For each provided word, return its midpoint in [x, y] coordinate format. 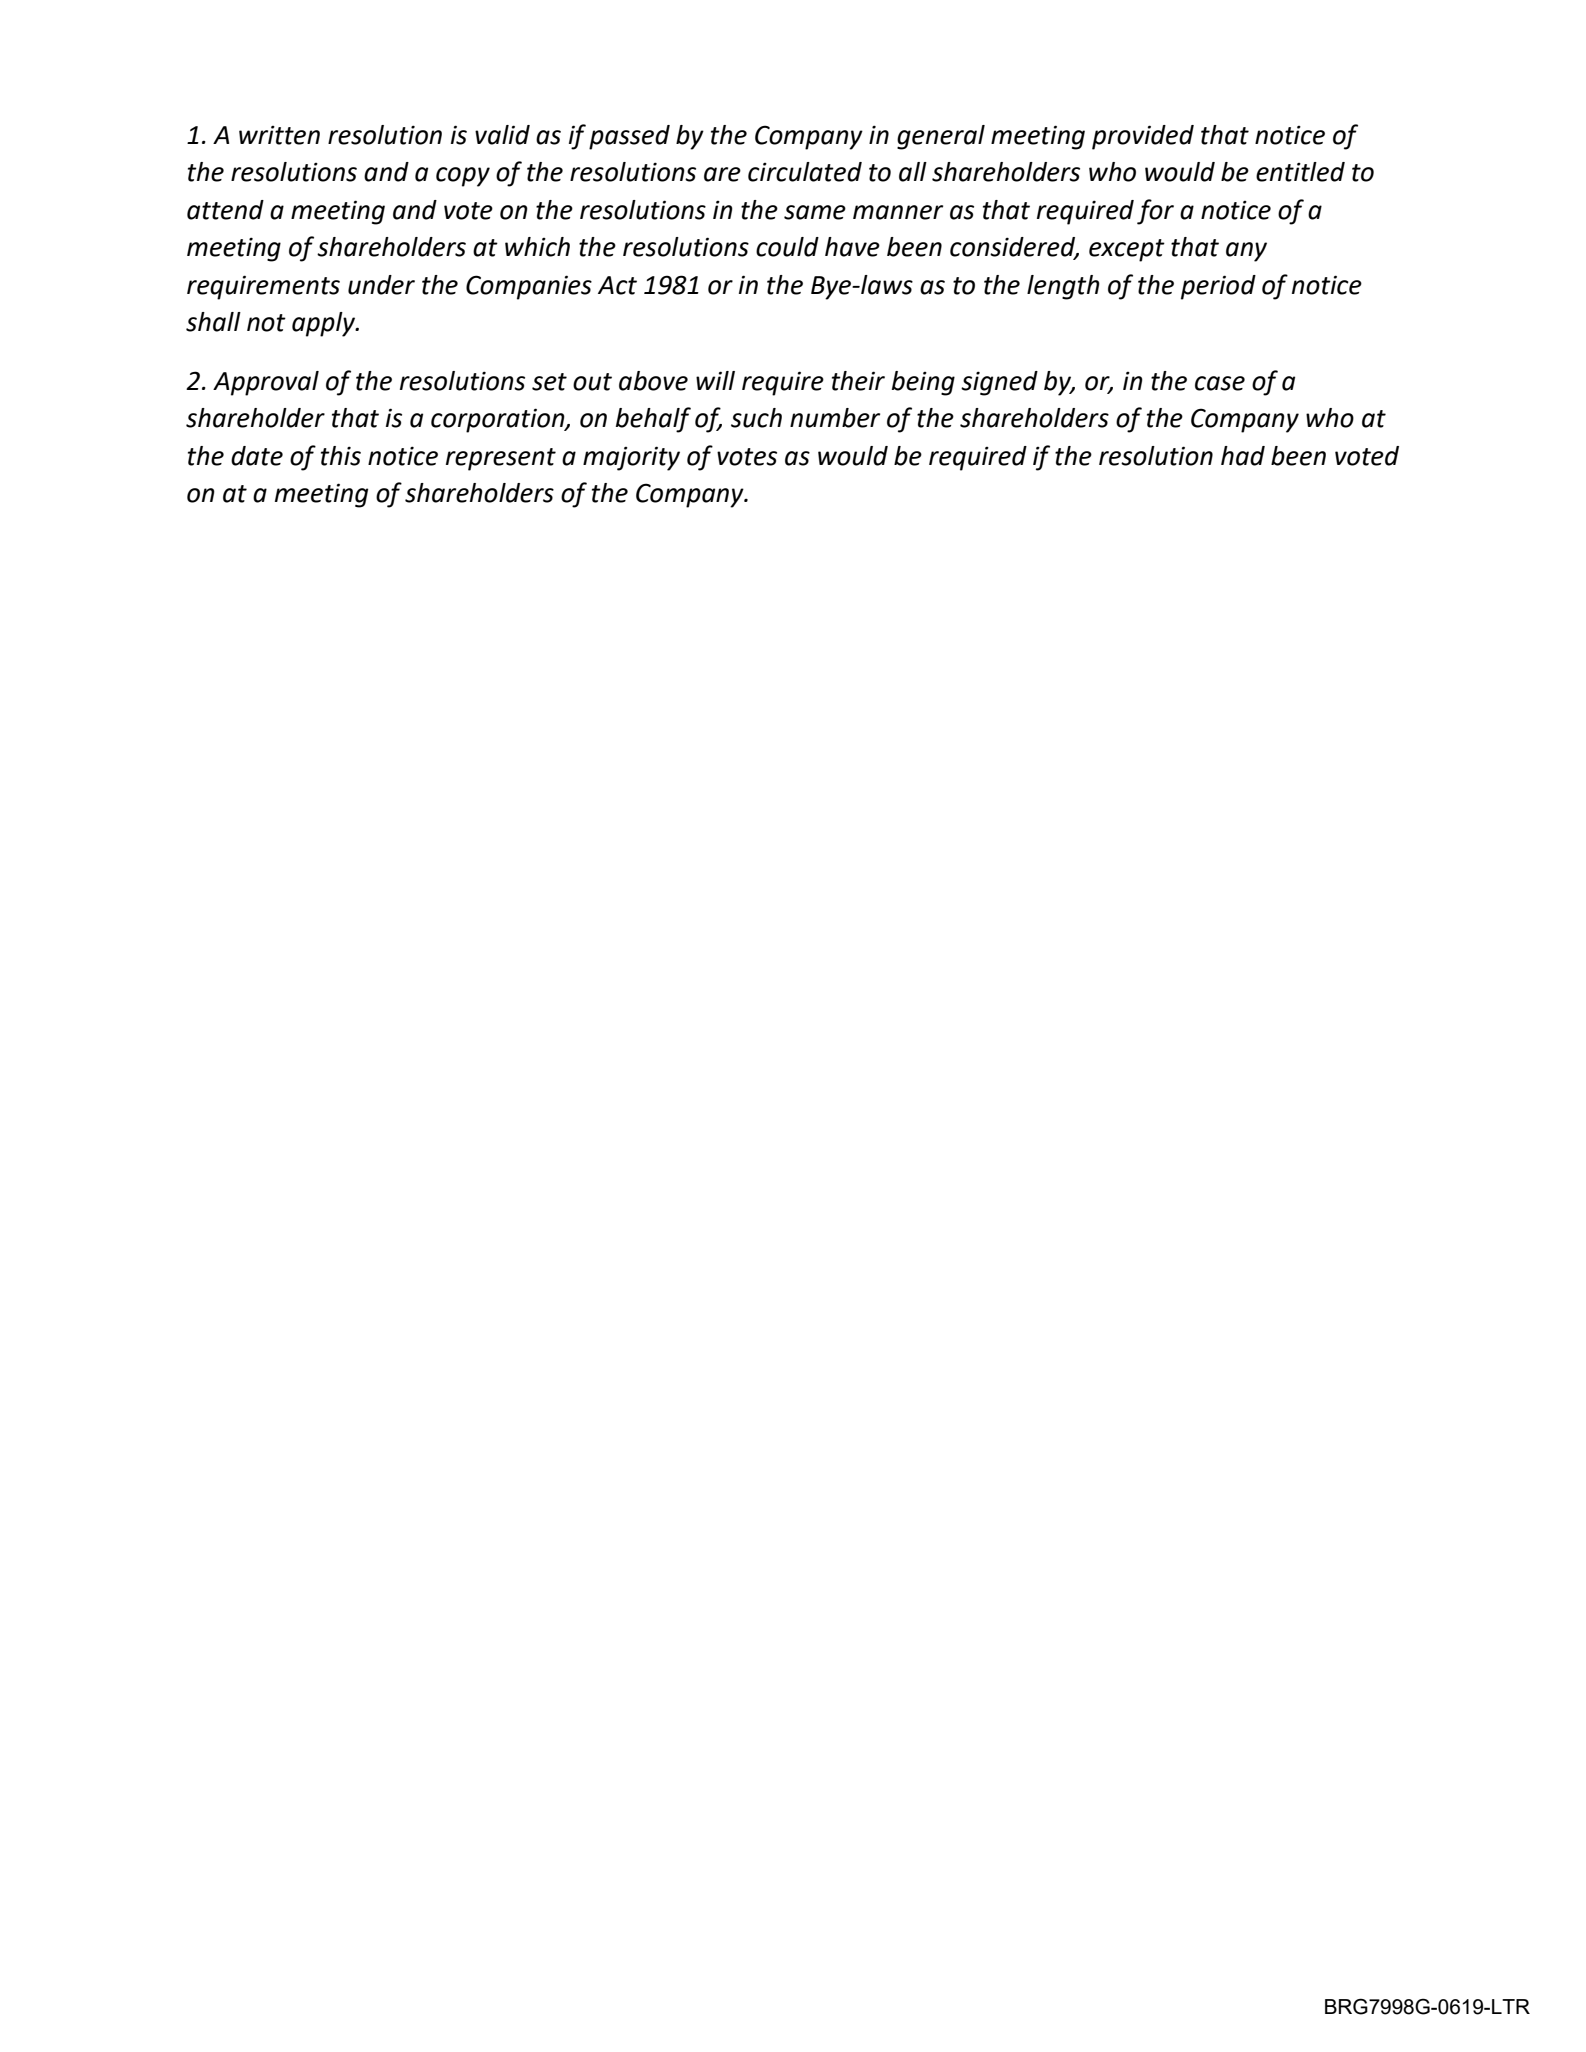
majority [631, 458]
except [1127, 250]
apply [325, 324]
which [537, 247]
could [787, 247]
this [341, 456]
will [715, 380]
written [279, 135]
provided [1143, 137]
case [1220, 383]
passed [629, 137]
